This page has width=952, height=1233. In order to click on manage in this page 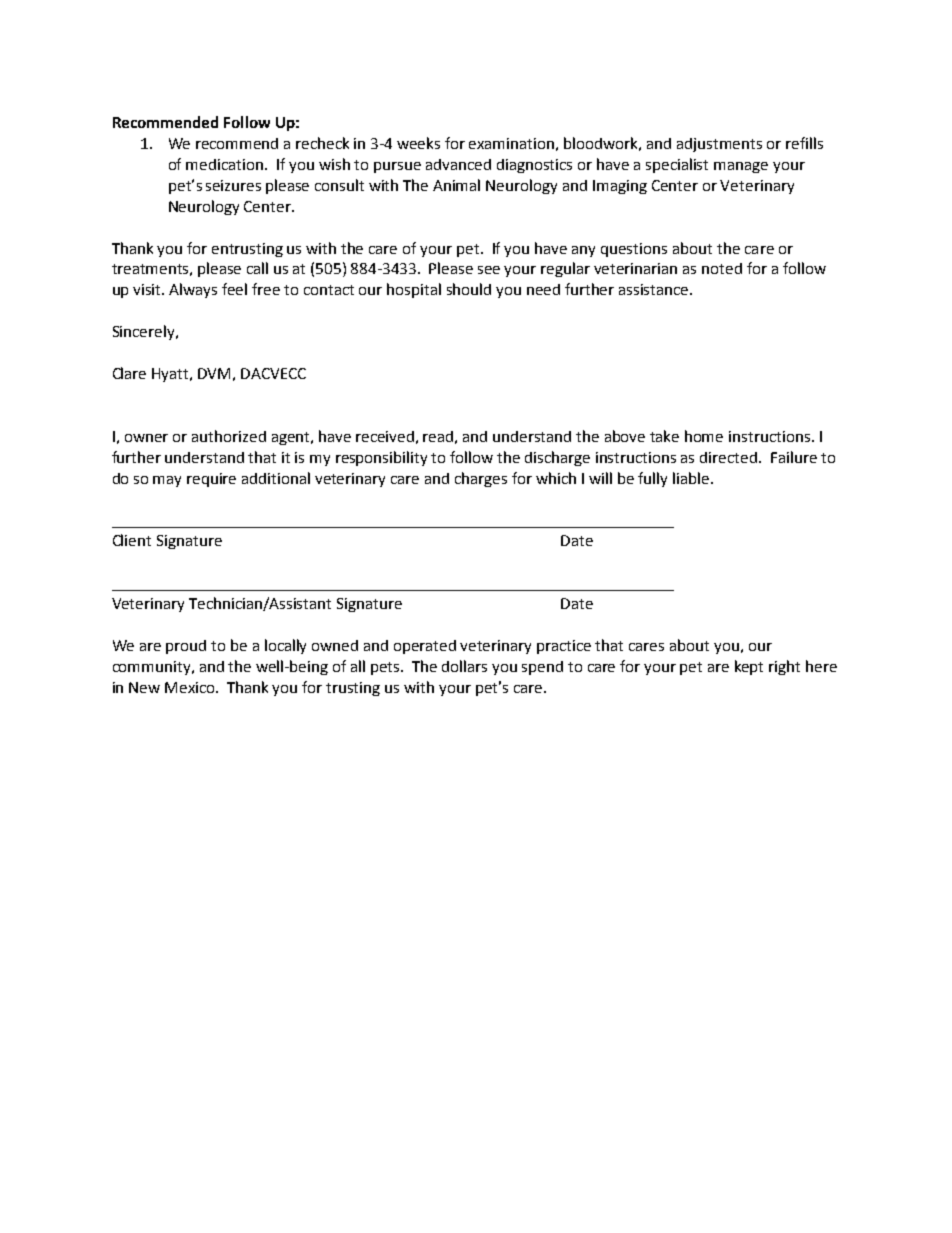, I will do `click(741, 167)`.
